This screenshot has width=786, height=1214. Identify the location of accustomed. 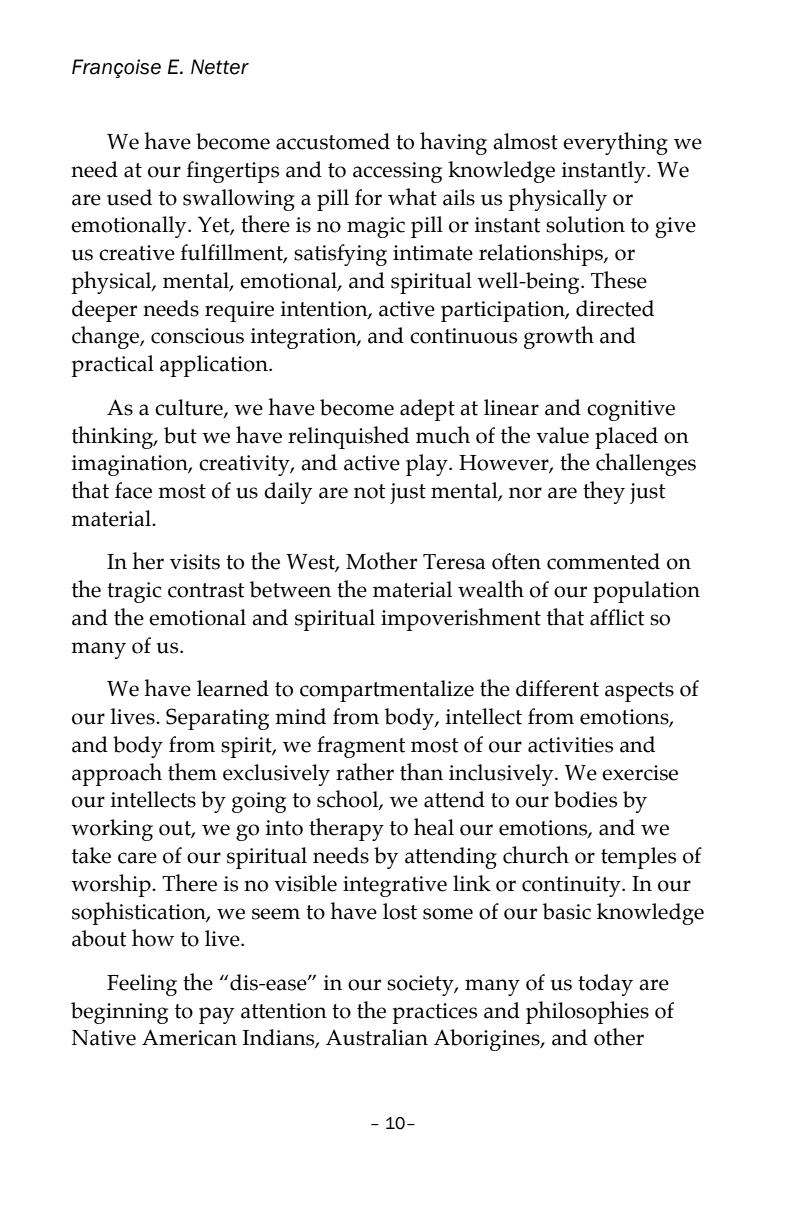
(333, 141).
